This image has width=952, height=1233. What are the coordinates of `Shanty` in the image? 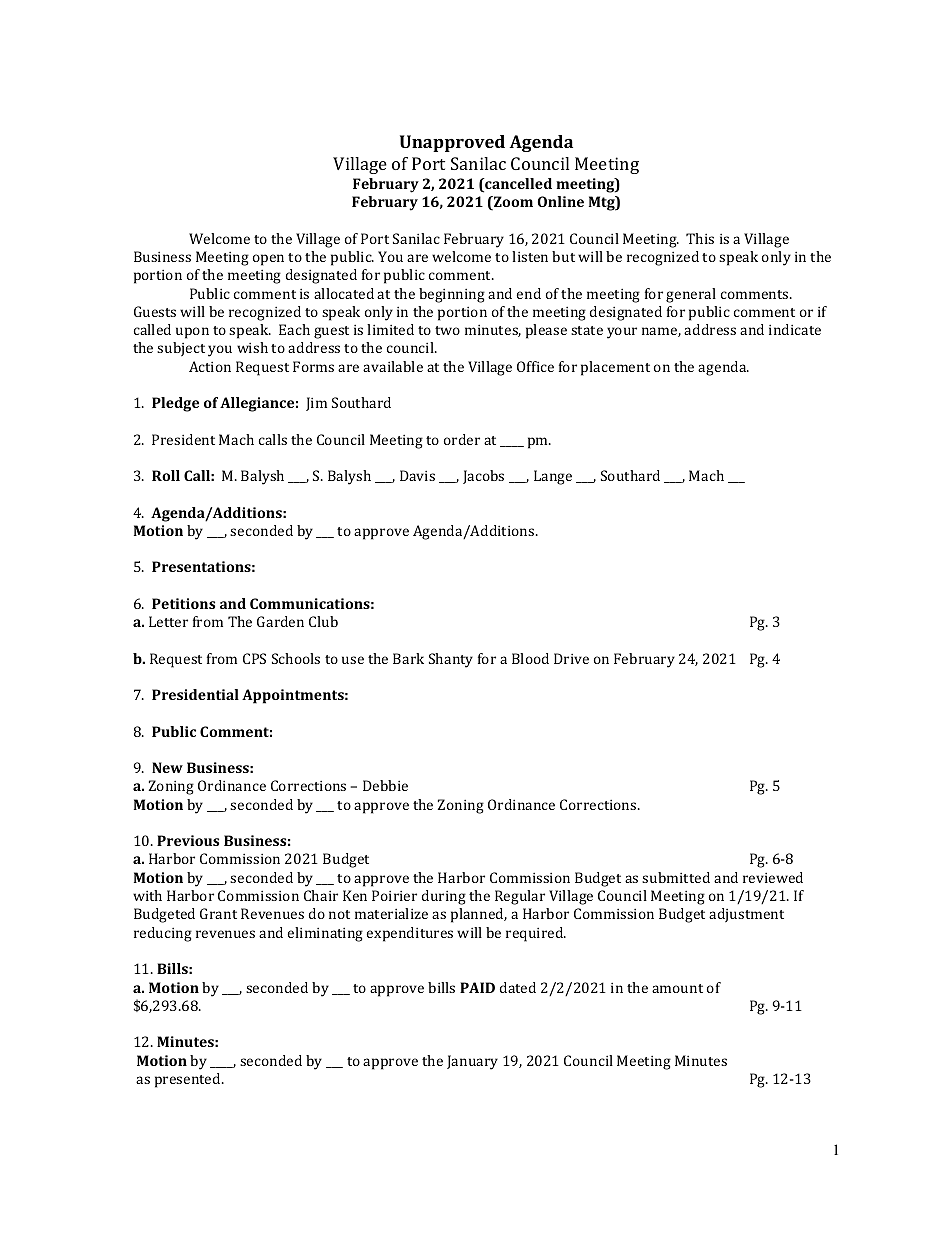 It's located at (451, 660).
